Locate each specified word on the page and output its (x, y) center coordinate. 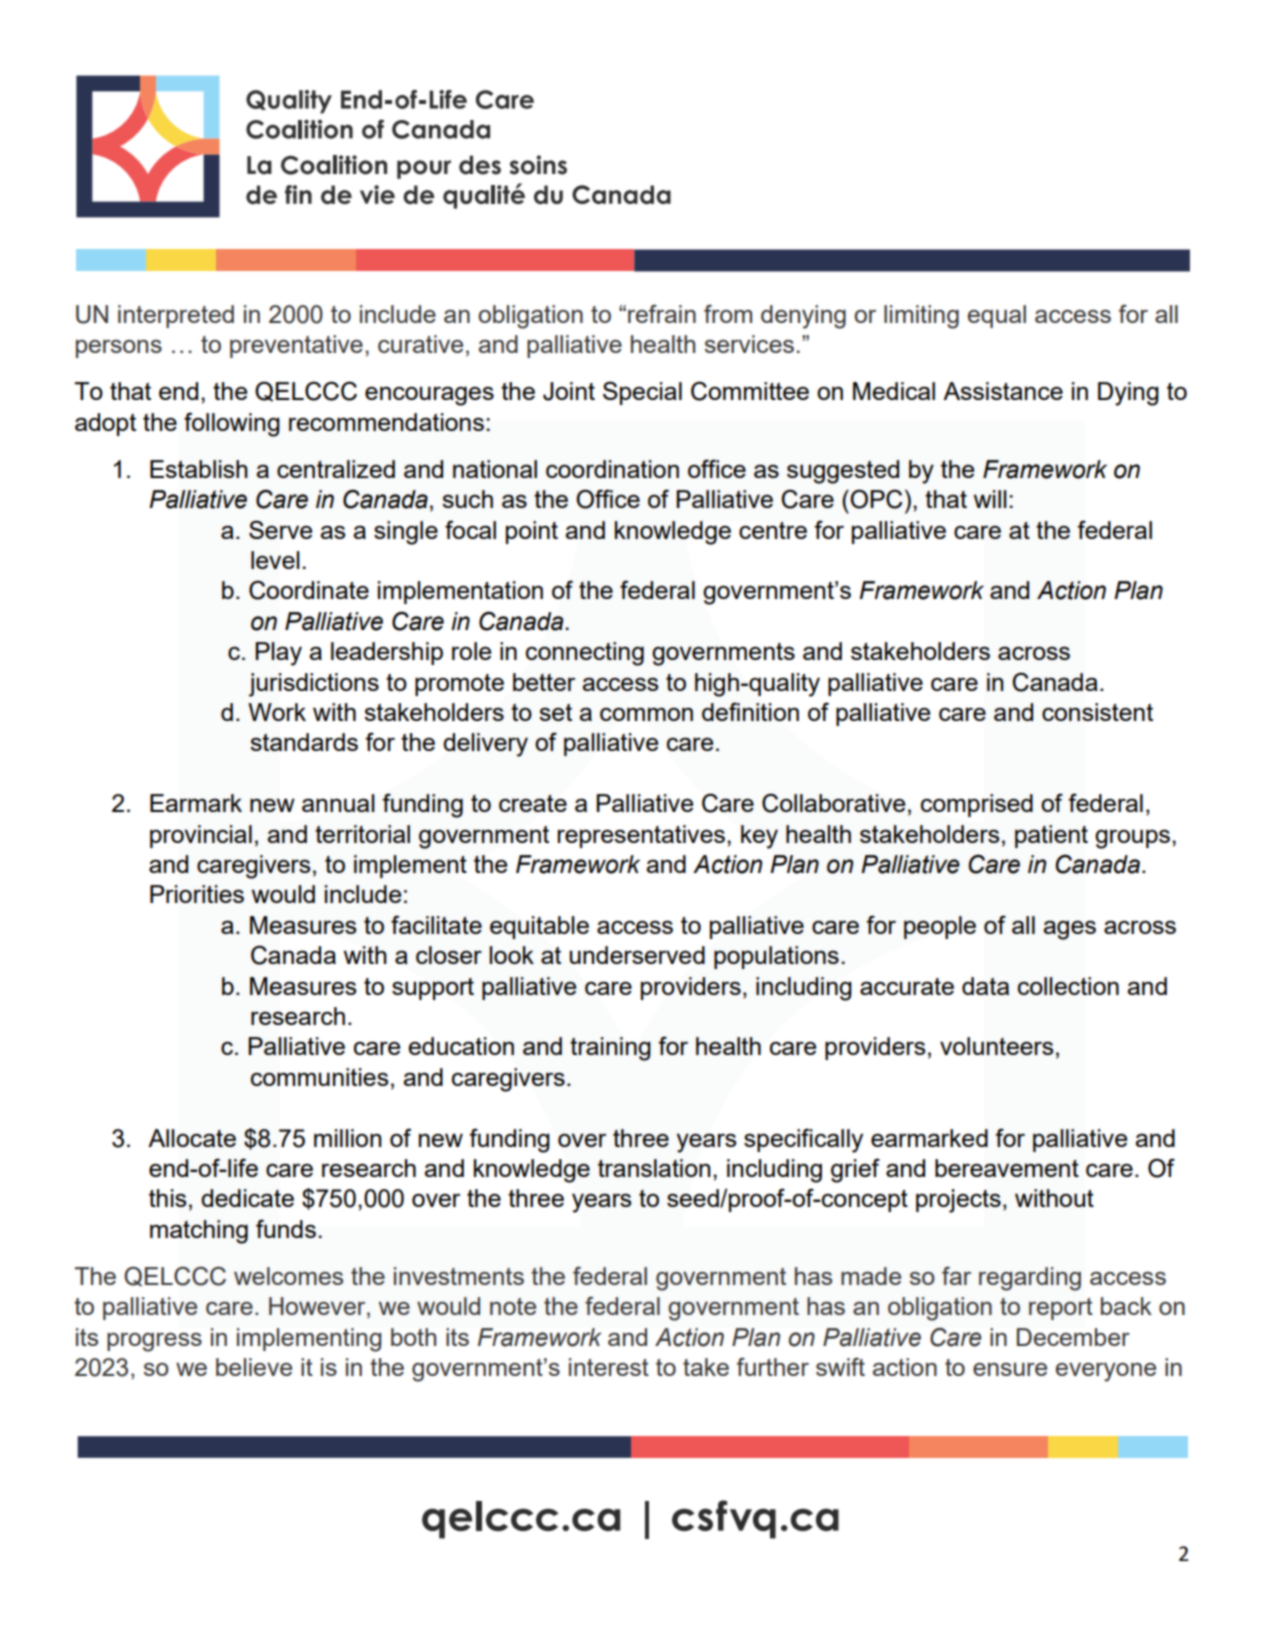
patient (1051, 836)
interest (609, 1367)
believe (254, 1367)
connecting (585, 654)
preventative (296, 346)
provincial (201, 836)
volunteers (996, 1046)
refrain (662, 314)
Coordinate (309, 590)
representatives (641, 836)
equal (997, 316)
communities (319, 1077)
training (610, 1049)
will (990, 499)
